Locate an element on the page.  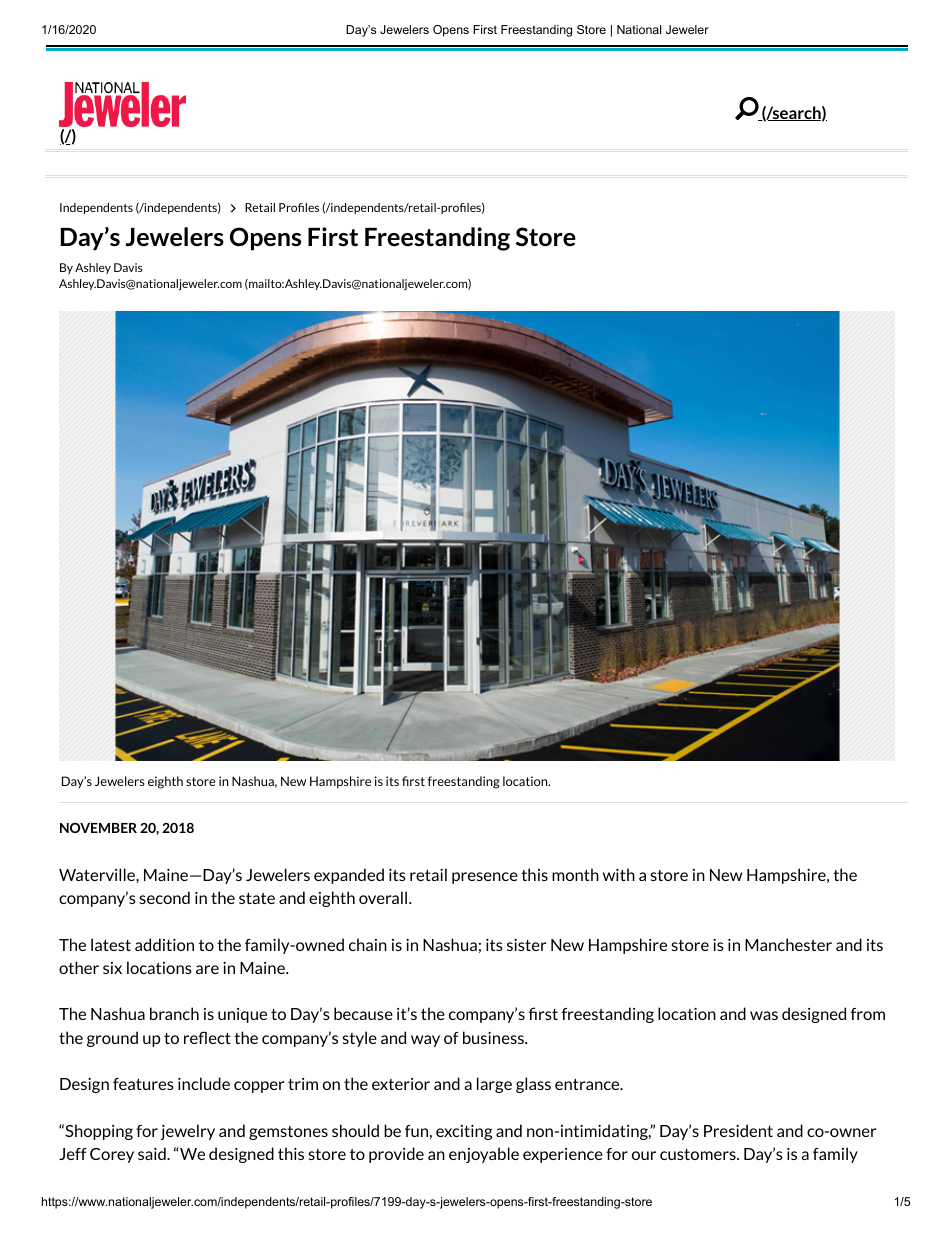
features is located at coordinates (143, 1084).
